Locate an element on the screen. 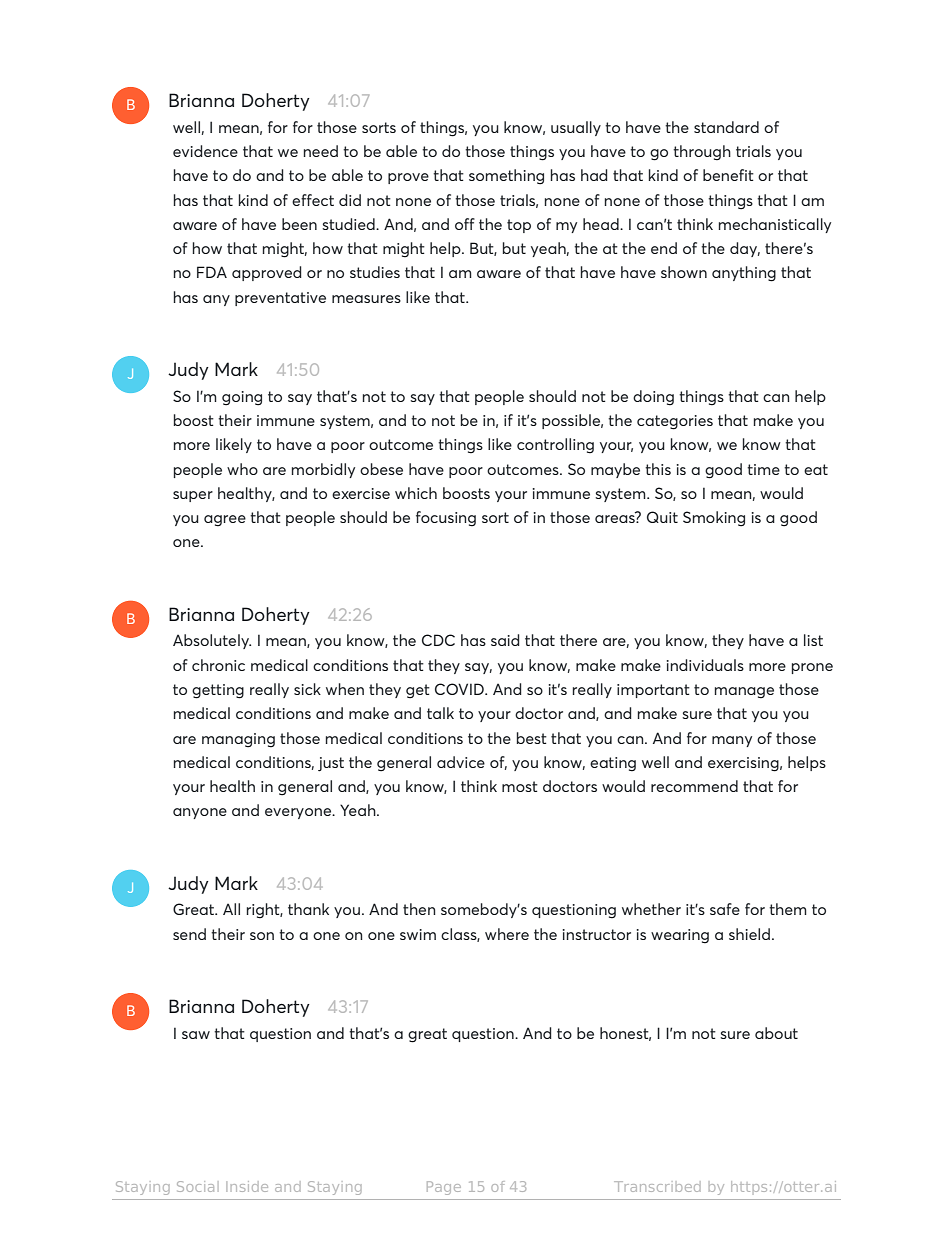 This screenshot has width=952, height=1233. said is located at coordinates (505, 640).
